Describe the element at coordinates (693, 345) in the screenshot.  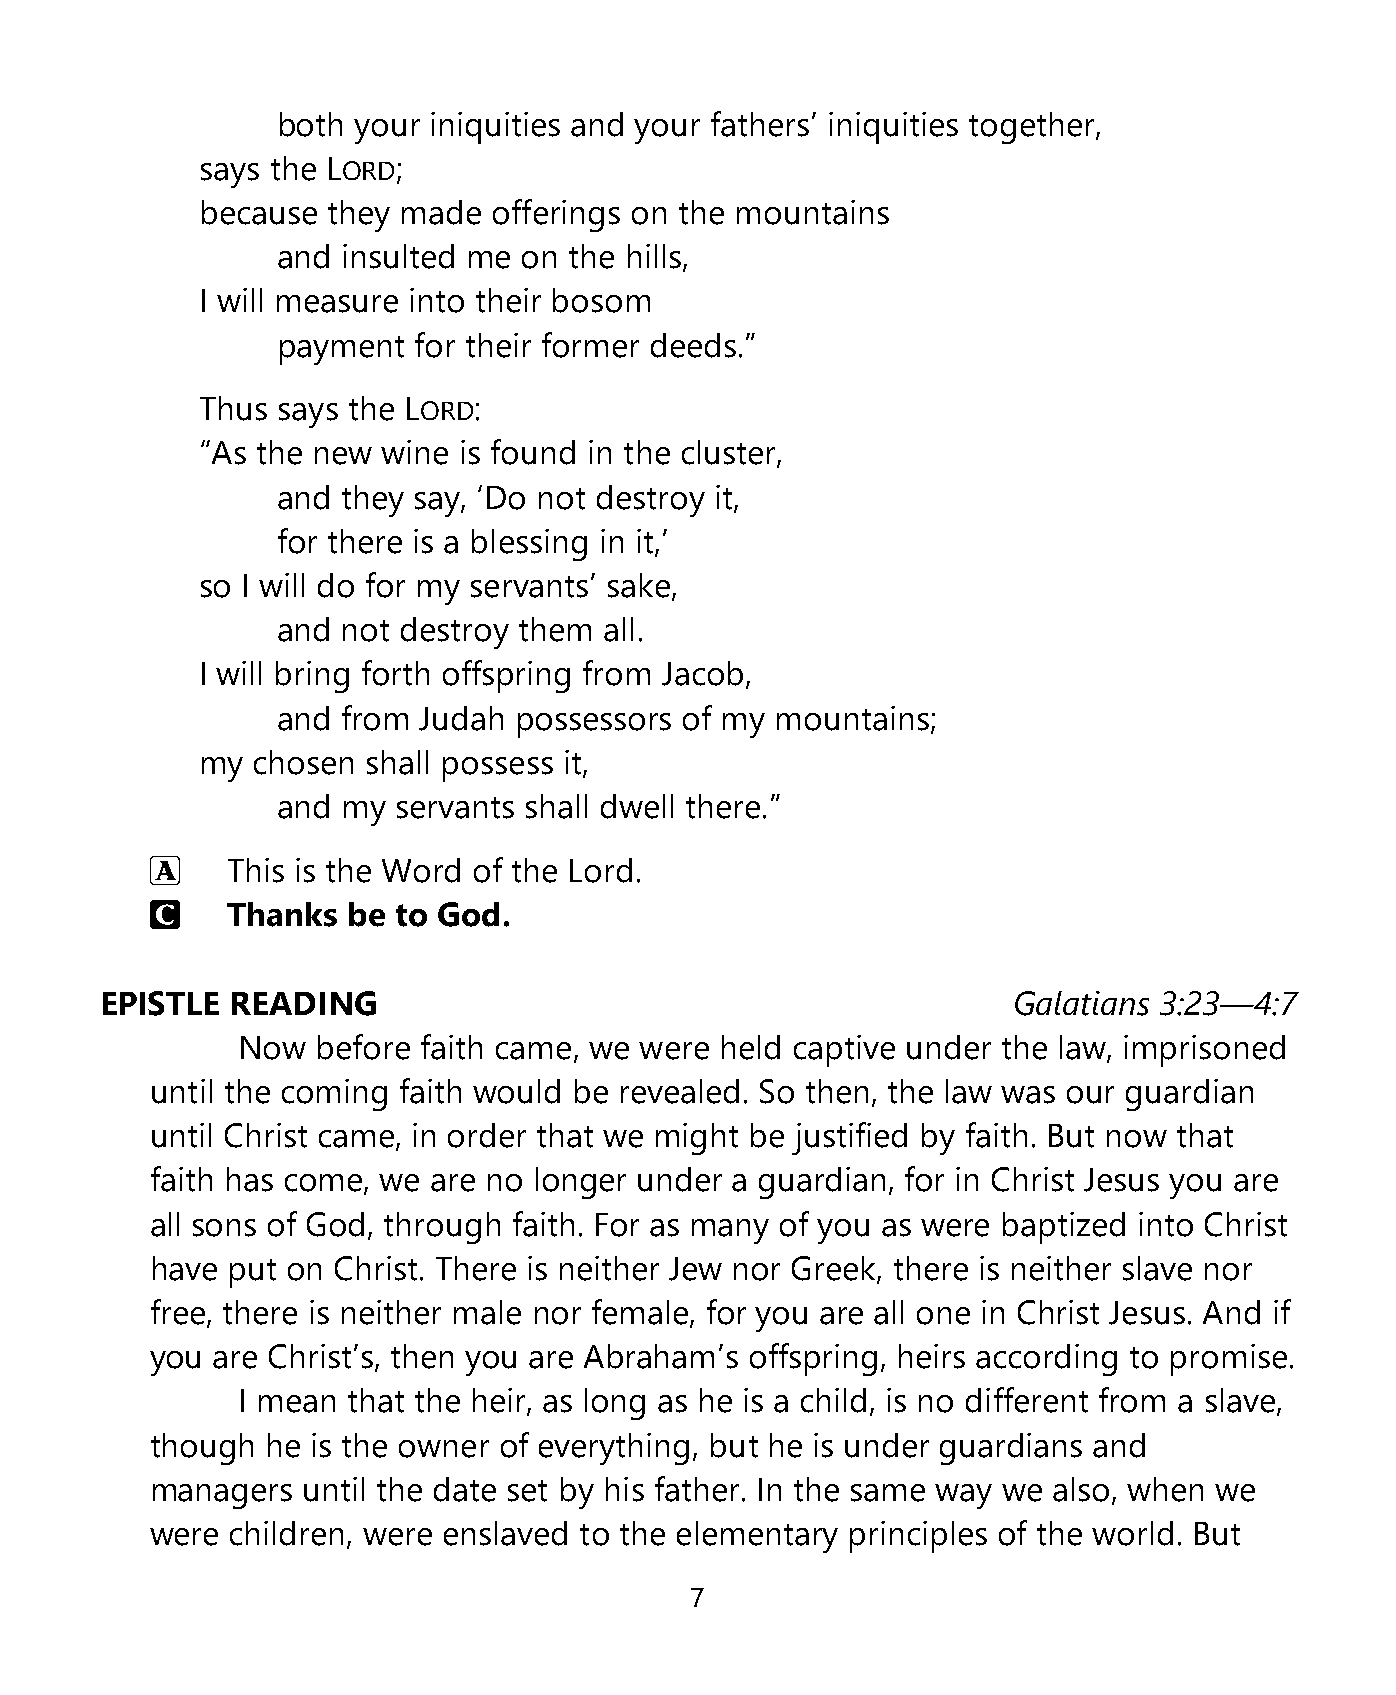
I see `deeds` at that location.
